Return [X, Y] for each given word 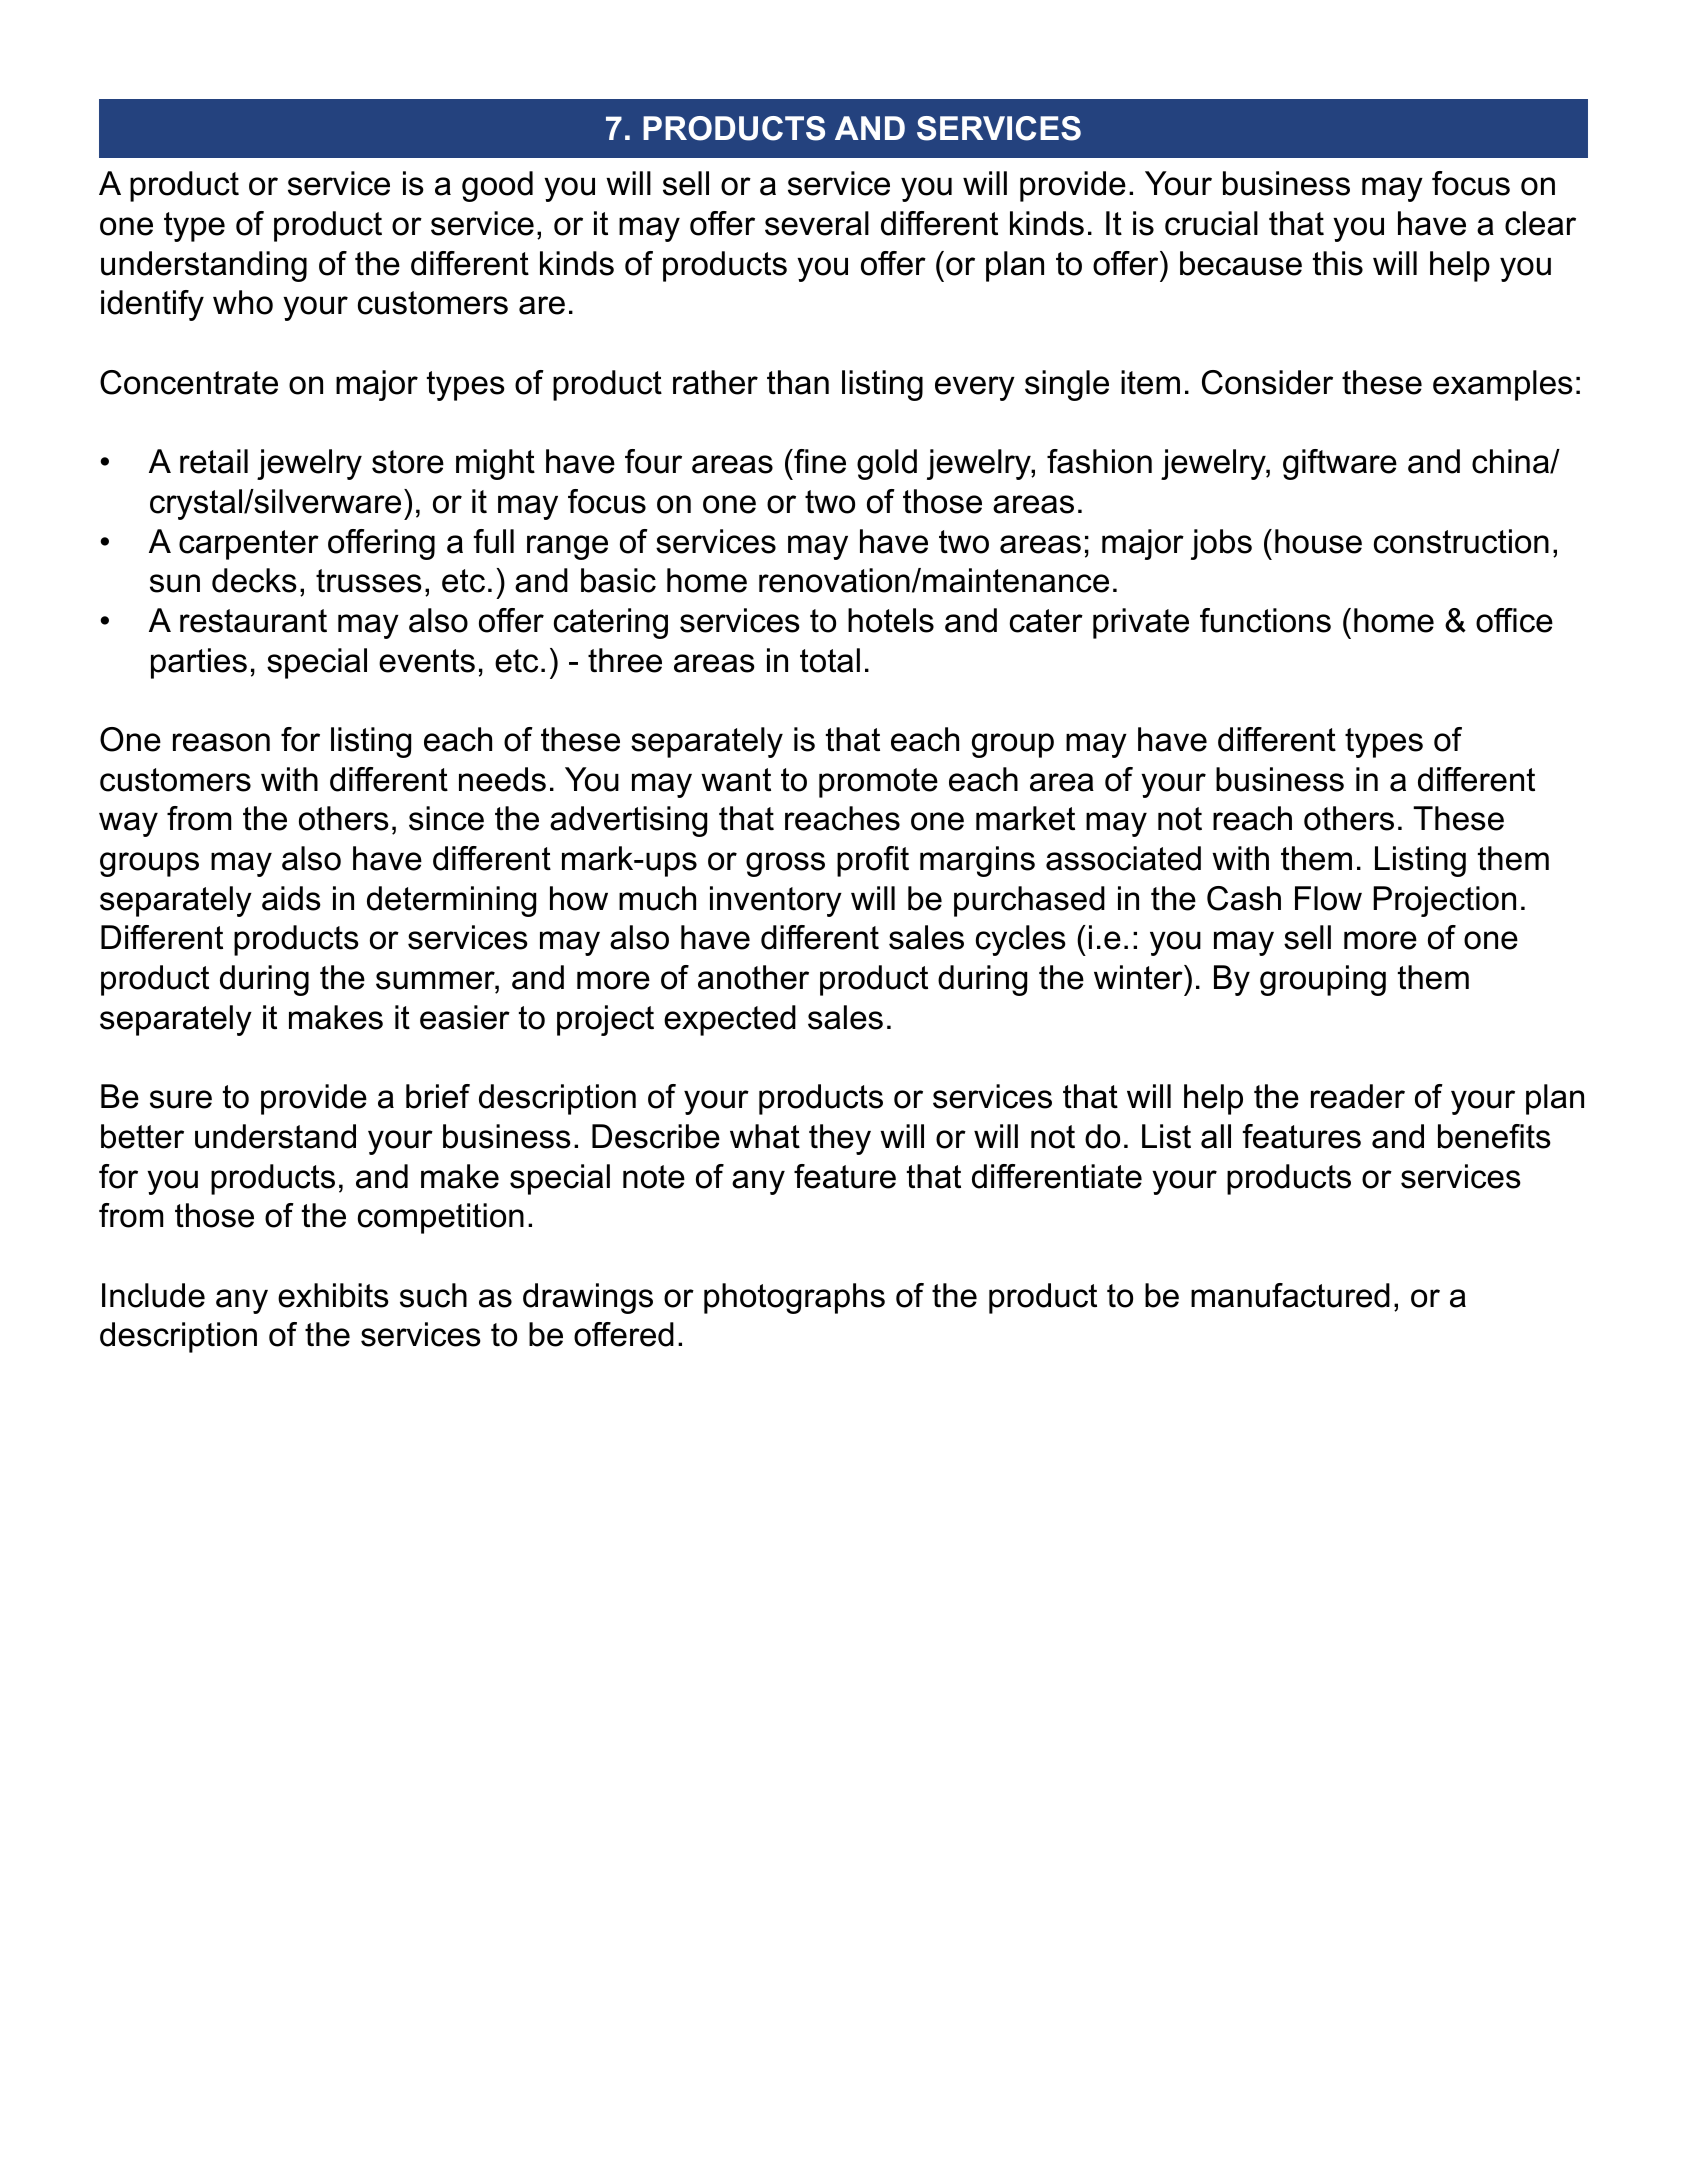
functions [1265, 620]
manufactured [1290, 1295]
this [1338, 263]
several [817, 223]
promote [878, 783]
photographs [794, 1298]
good [497, 186]
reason [221, 742]
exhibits [333, 1295]
